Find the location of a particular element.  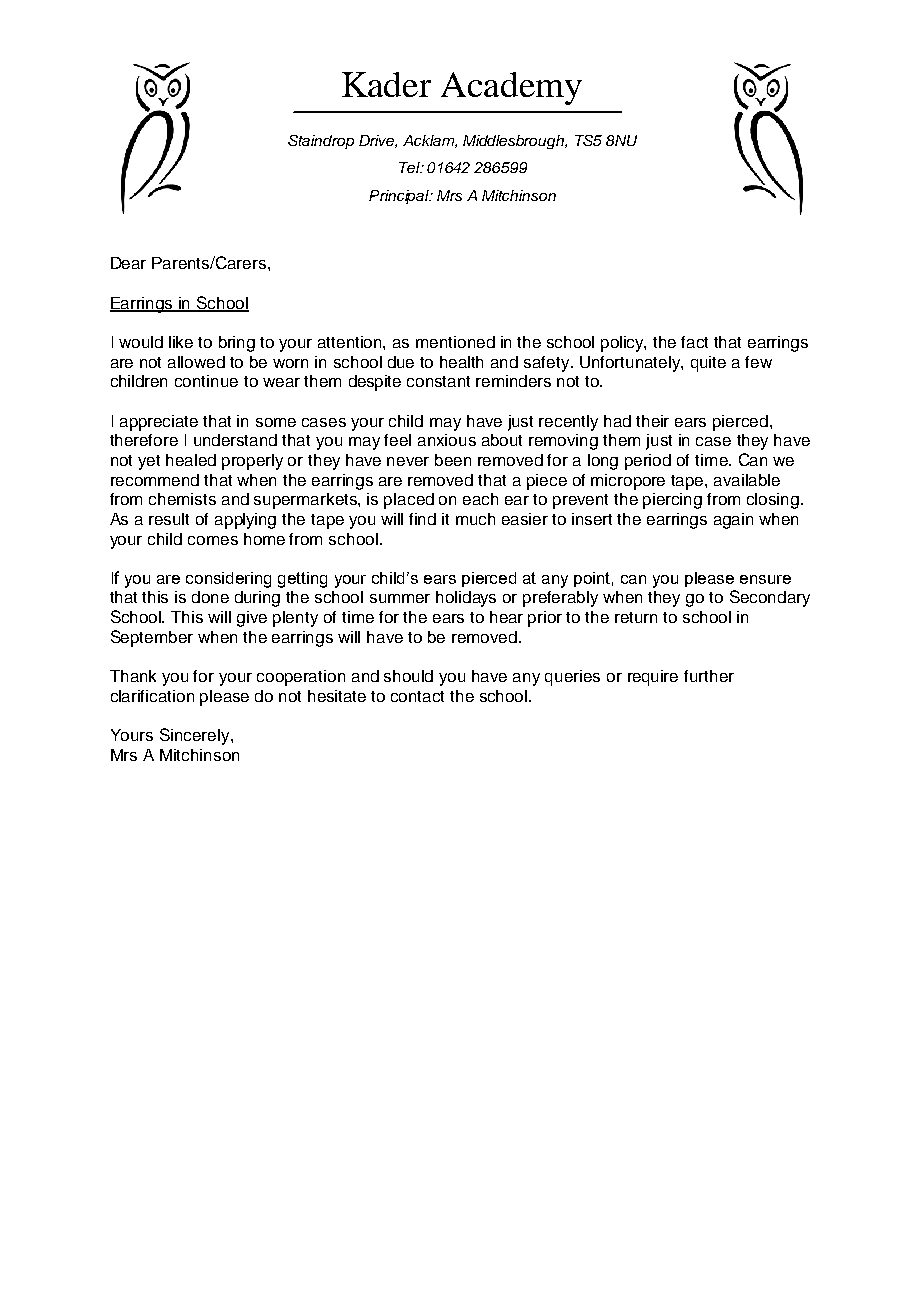

considering is located at coordinates (228, 580).
